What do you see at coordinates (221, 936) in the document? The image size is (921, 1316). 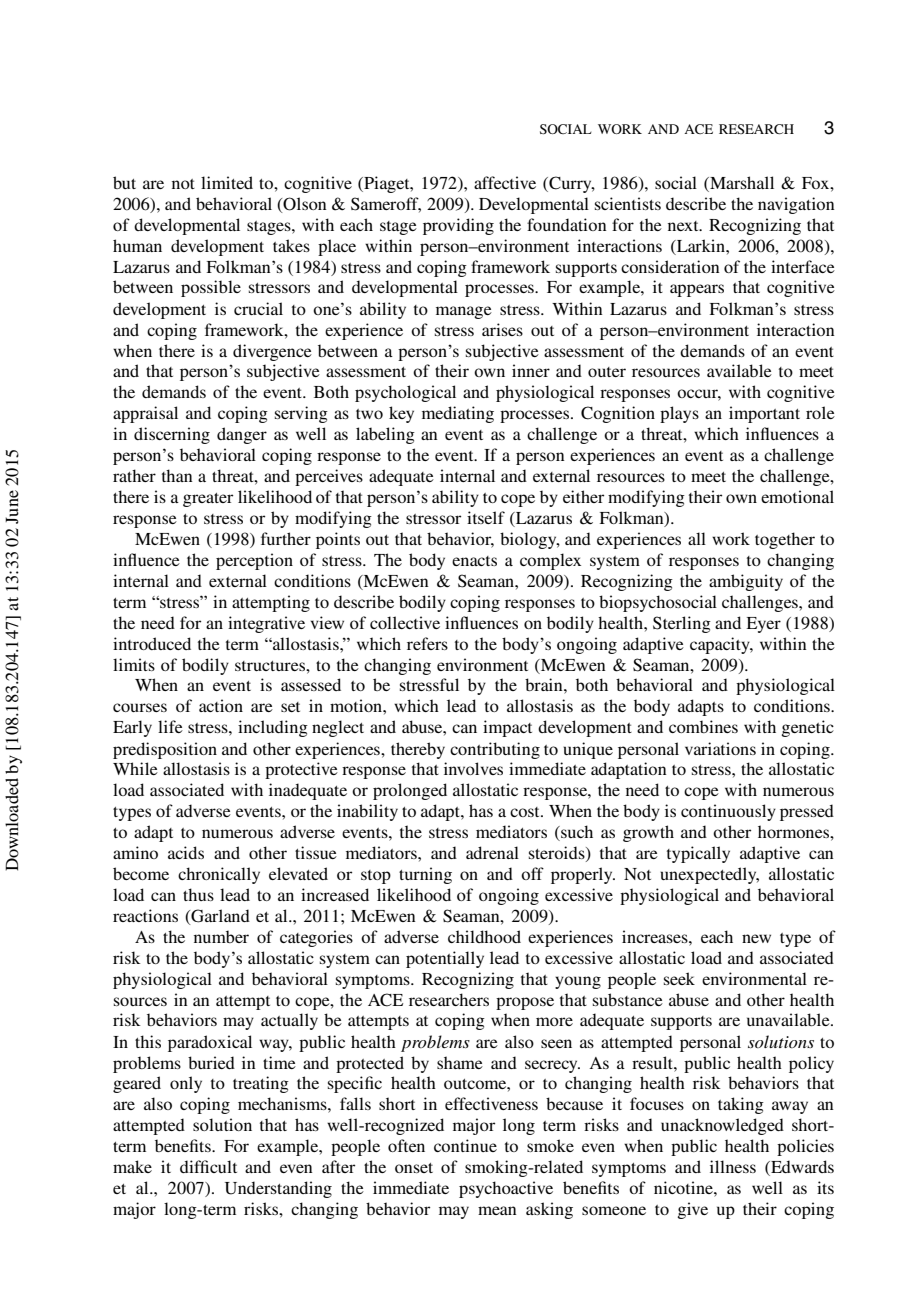 I see `number` at bounding box center [221, 936].
